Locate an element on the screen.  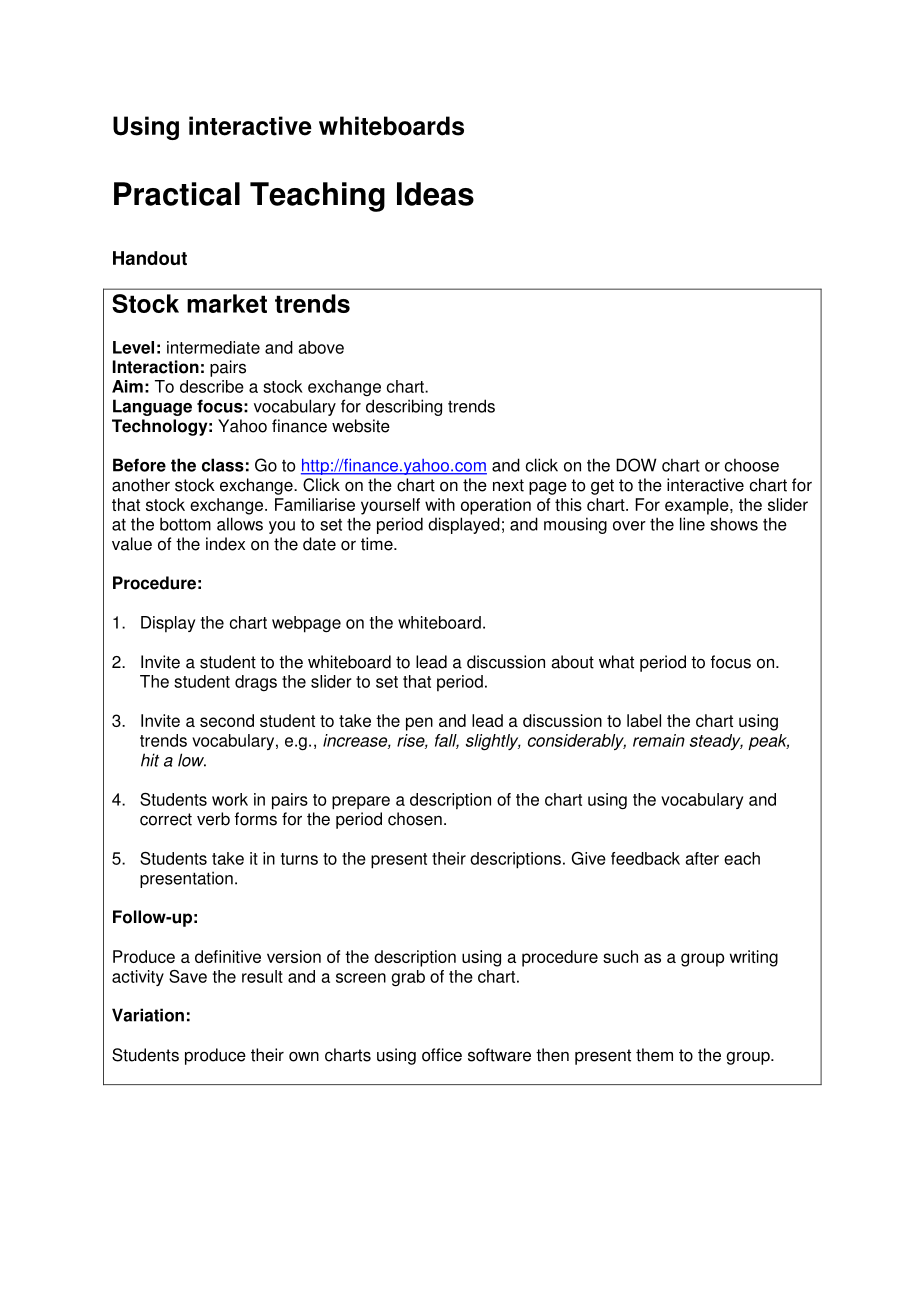
what is located at coordinates (616, 662).
